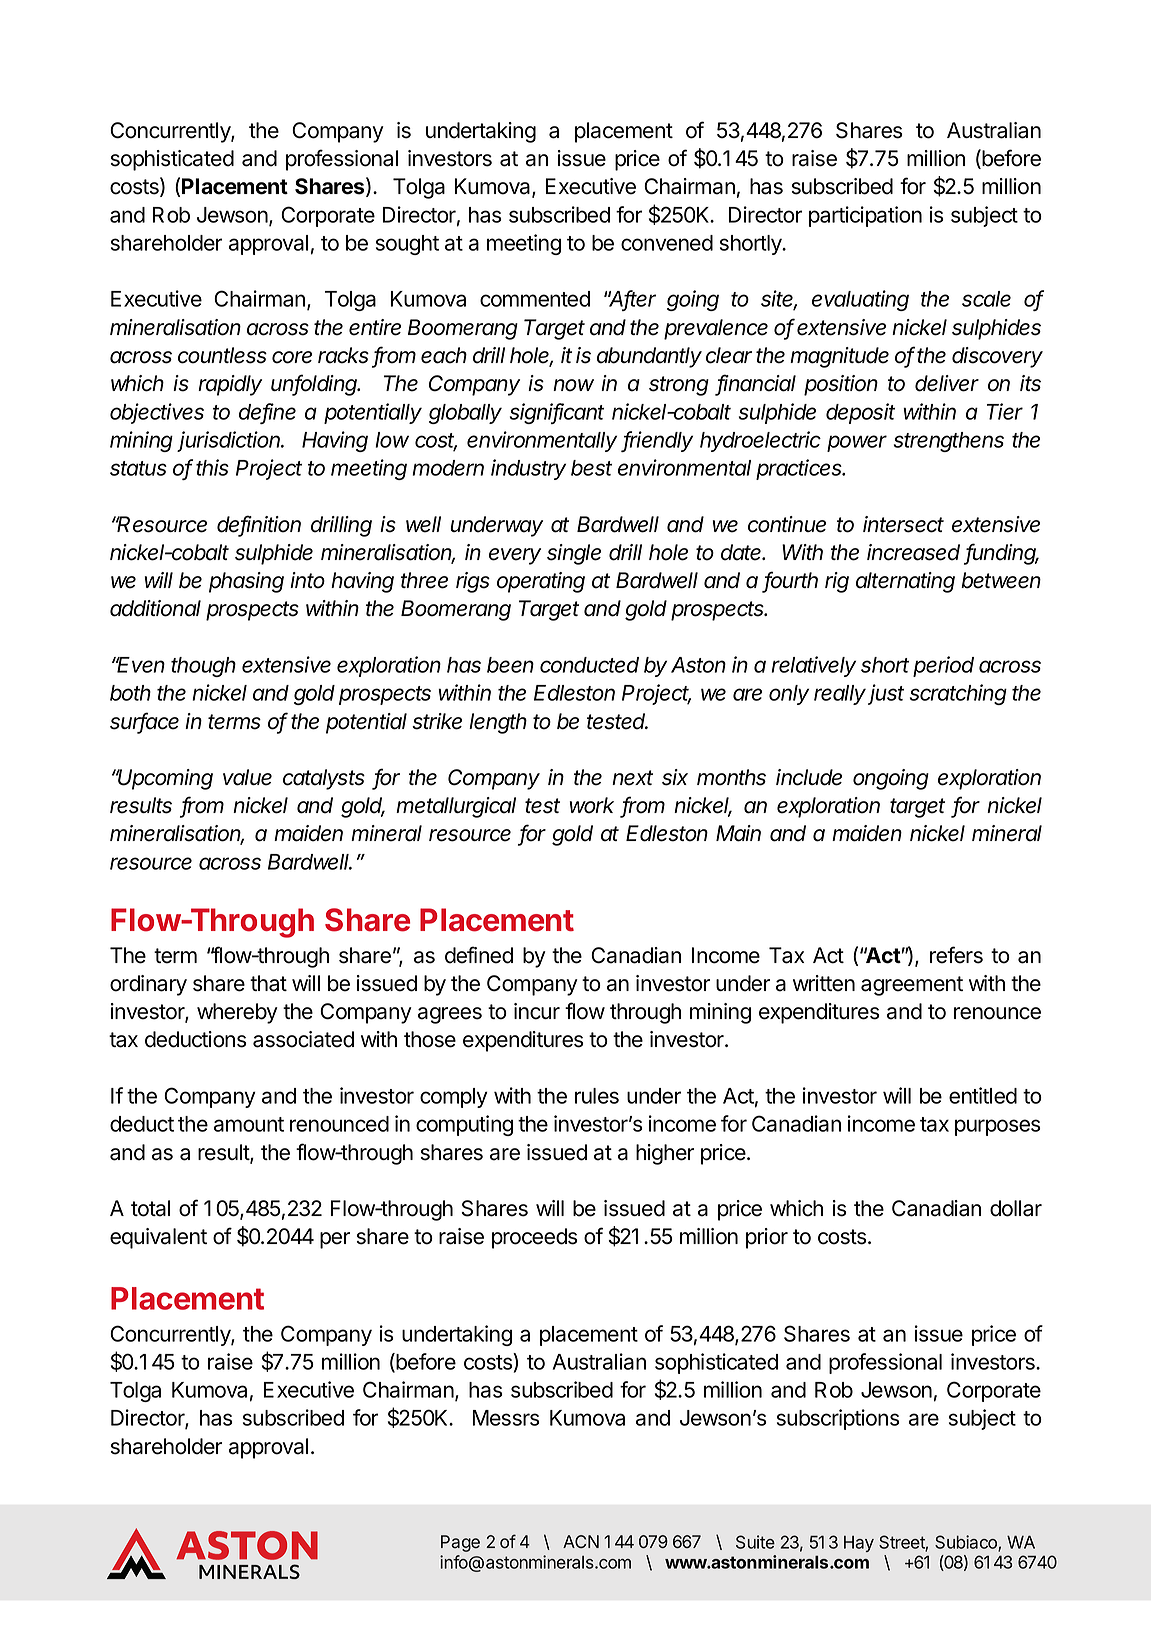  What do you see at coordinates (983, 1095) in the screenshot?
I see `entitled` at bounding box center [983, 1095].
